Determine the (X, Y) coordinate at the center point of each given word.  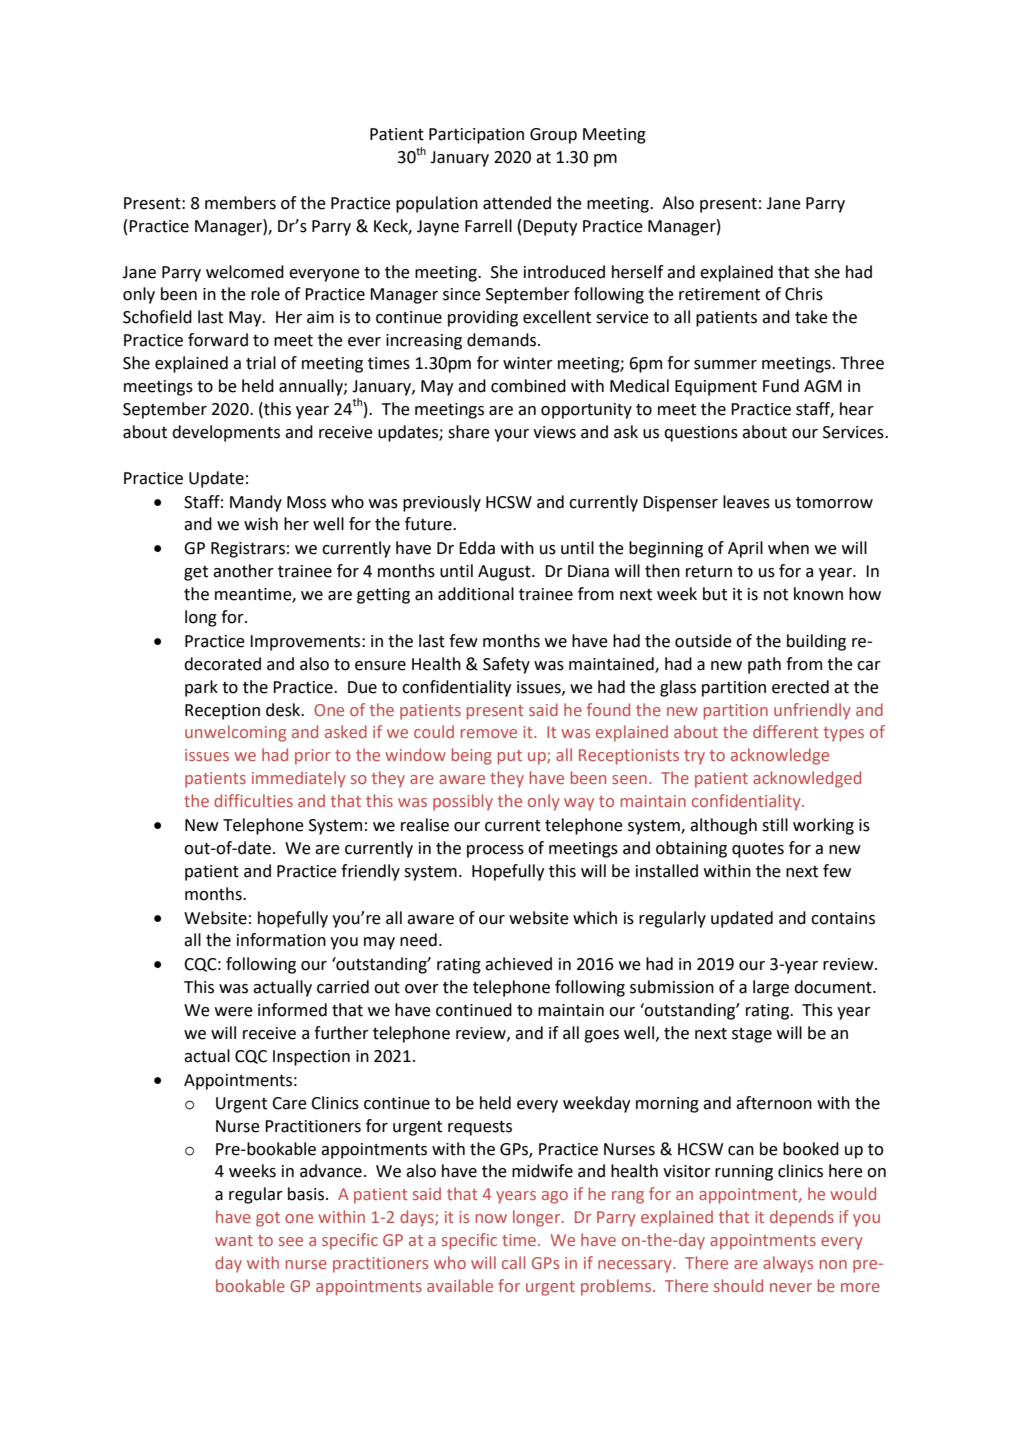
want (234, 1240)
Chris (804, 294)
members (240, 203)
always (788, 1264)
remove (489, 733)
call (513, 1262)
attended (517, 203)
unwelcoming (235, 733)
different (786, 731)
